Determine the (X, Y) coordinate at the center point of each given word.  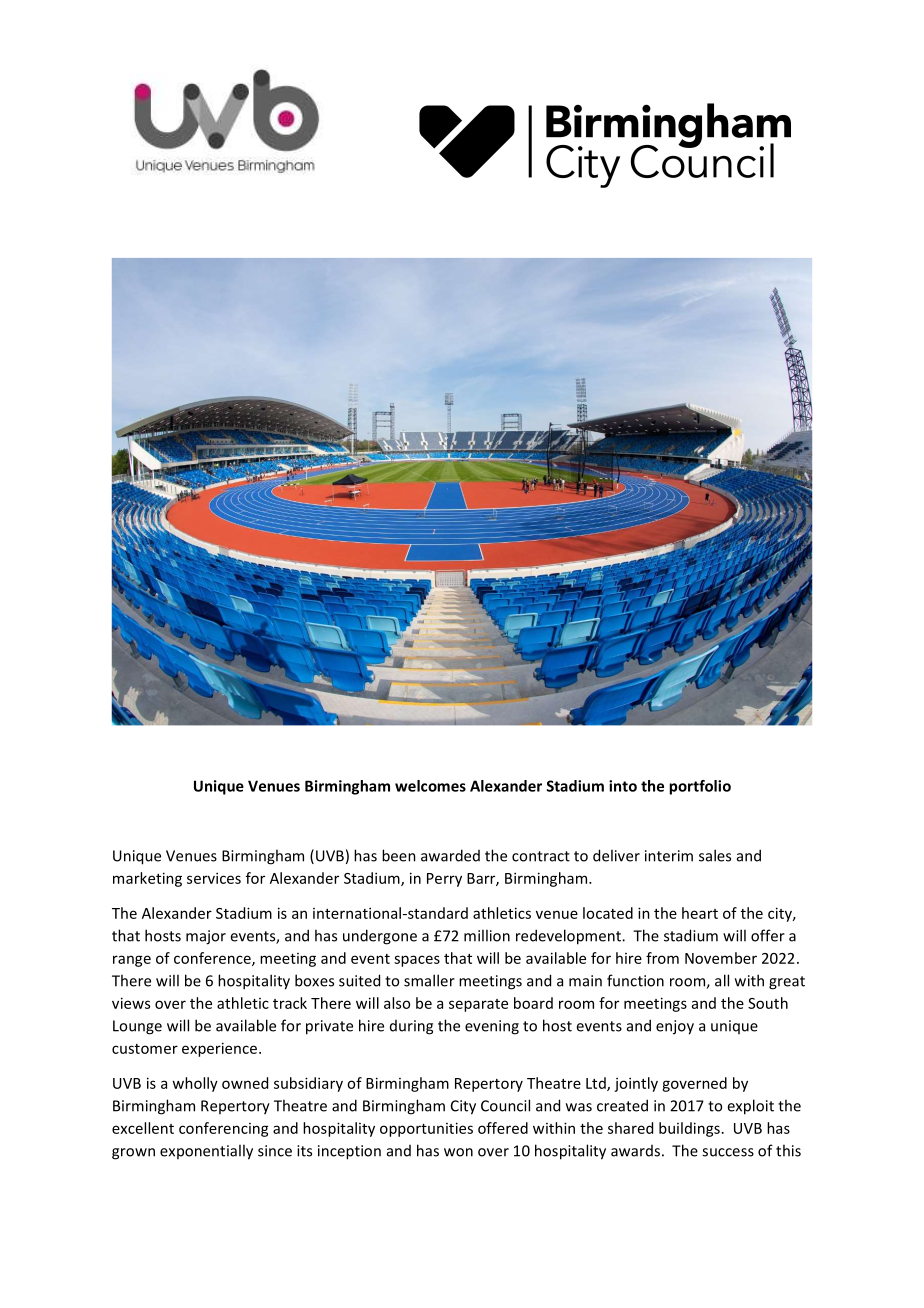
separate (478, 1005)
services (214, 878)
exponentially (206, 1152)
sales (715, 855)
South (768, 1003)
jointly (636, 1084)
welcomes (430, 786)
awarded (450, 855)
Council (505, 1105)
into (623, 786)
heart (700, 913)
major (206, 937)
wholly (195, 1084)
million (487, 935)
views (131, 1003)
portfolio (700, 787)
